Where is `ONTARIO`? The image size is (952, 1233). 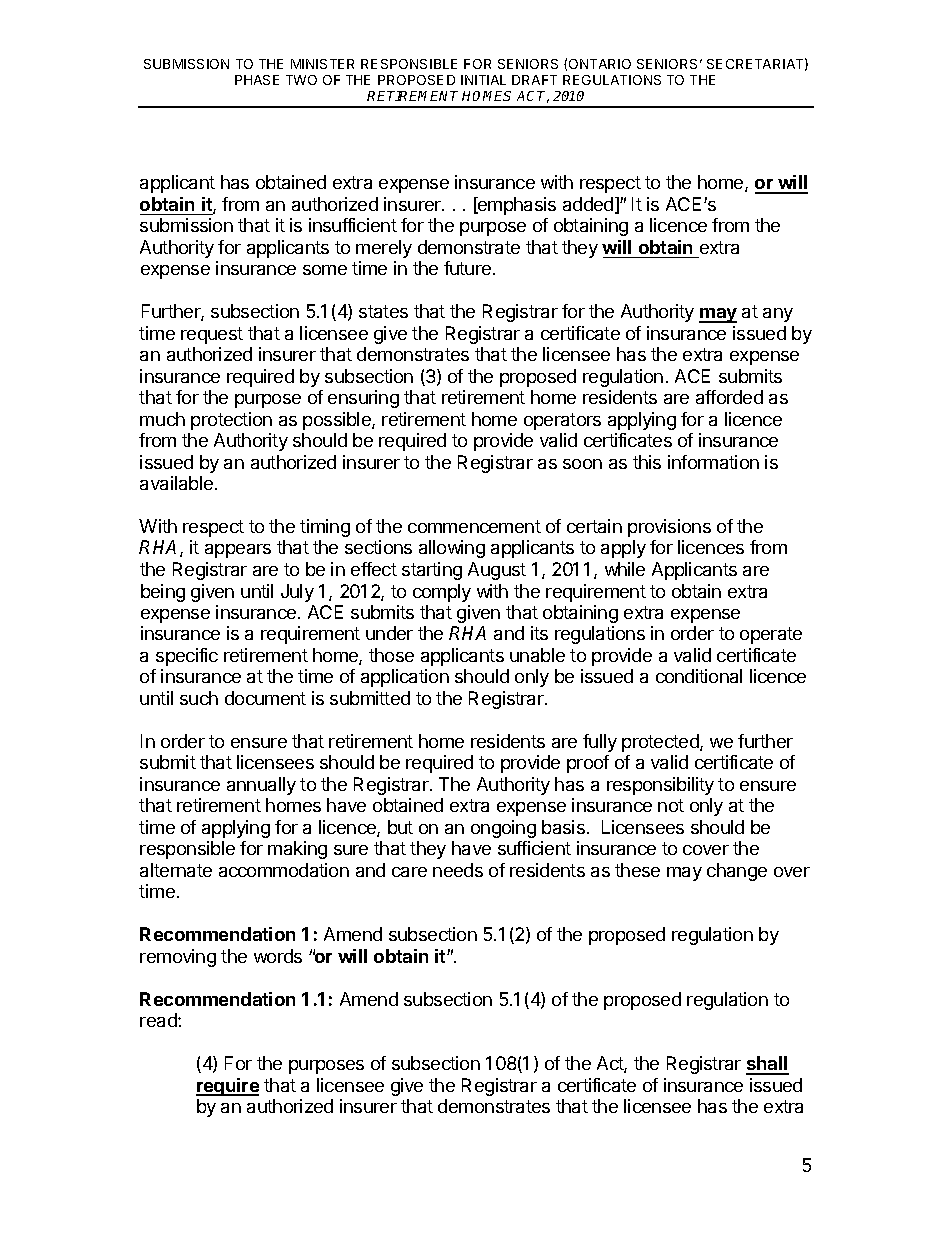
ONTARIO is located at coordinates (600, 64).
